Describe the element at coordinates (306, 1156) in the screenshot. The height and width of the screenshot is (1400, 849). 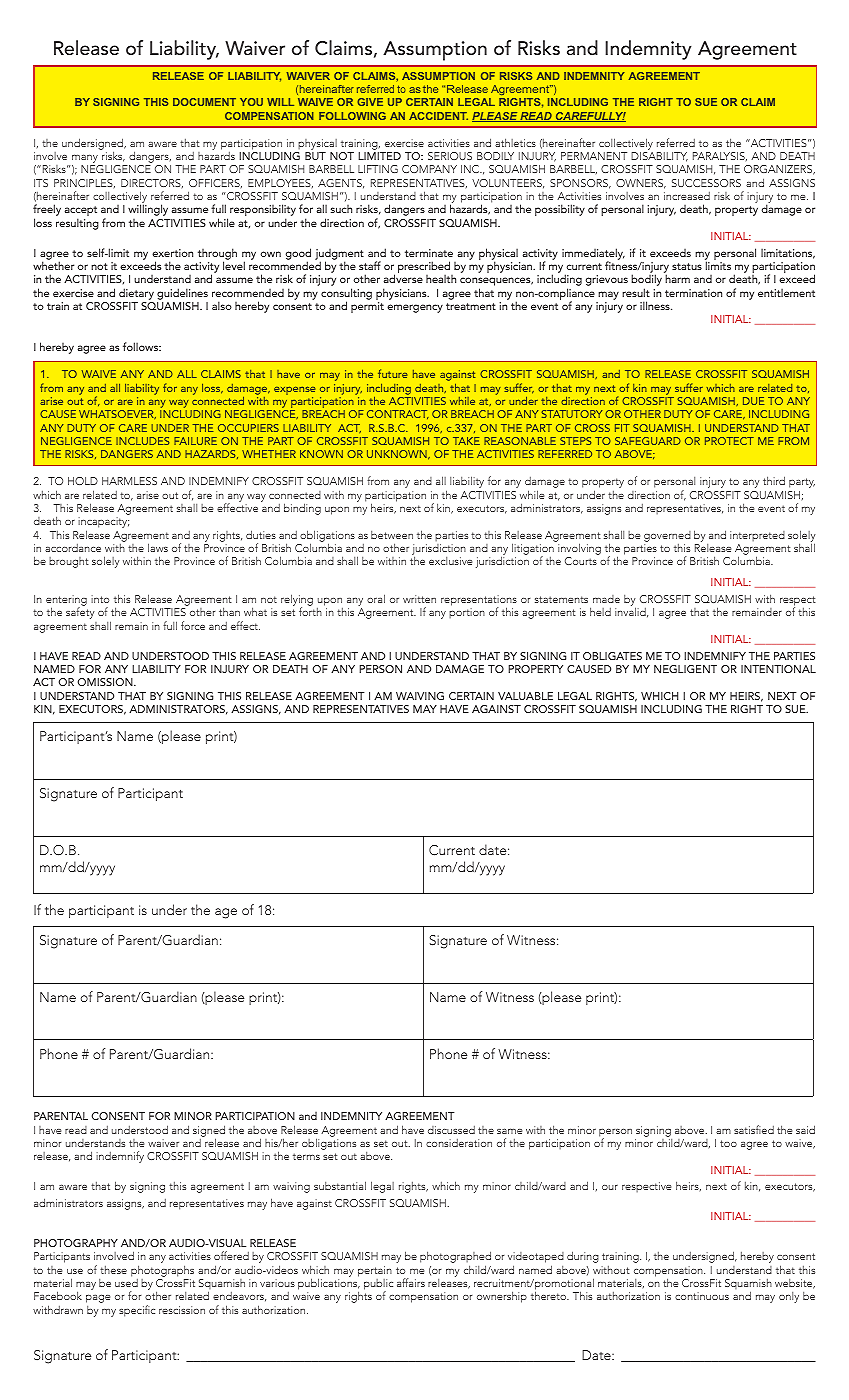
I see `terms` at that location.
